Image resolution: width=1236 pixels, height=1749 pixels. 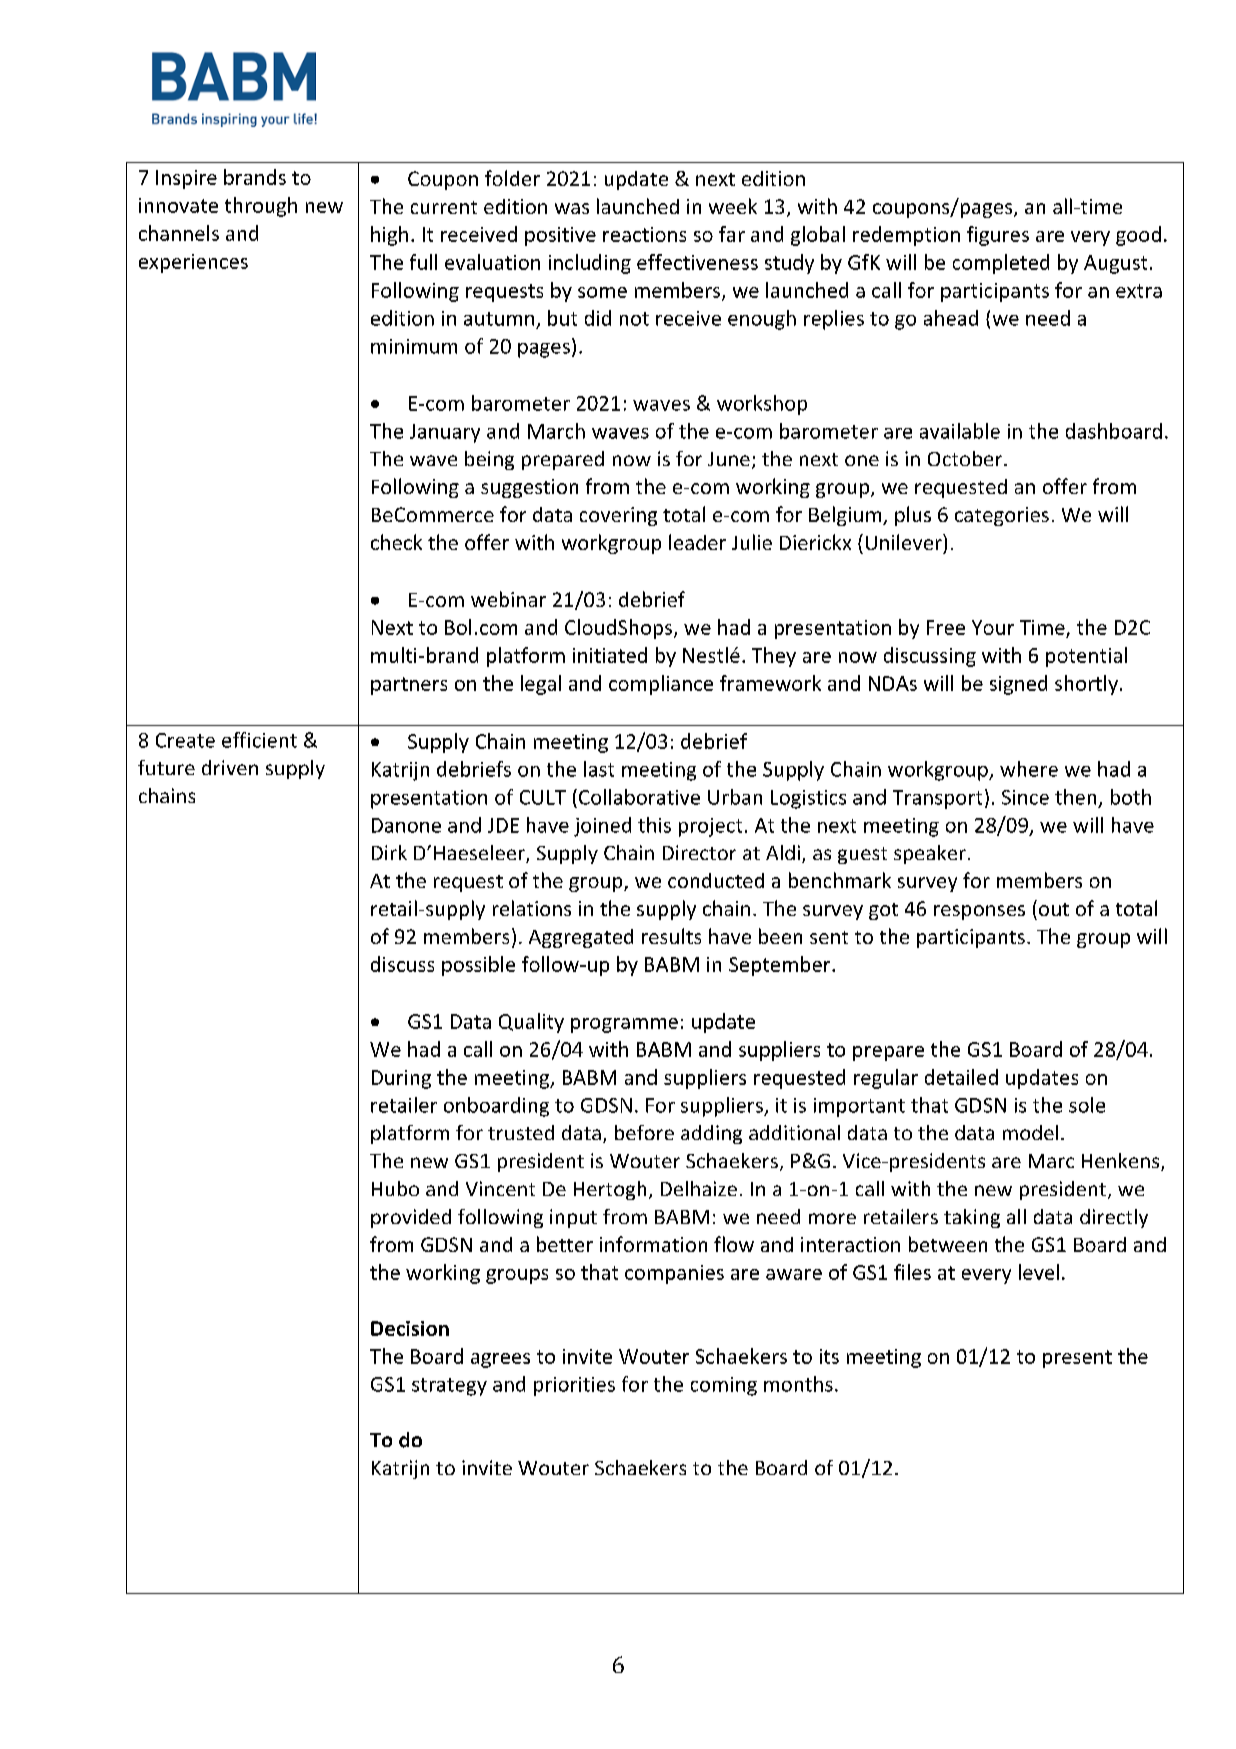 What do you see at coordinates (998, 236) in the screenshot?
I see `figures` at bounding box center [998, 236].
